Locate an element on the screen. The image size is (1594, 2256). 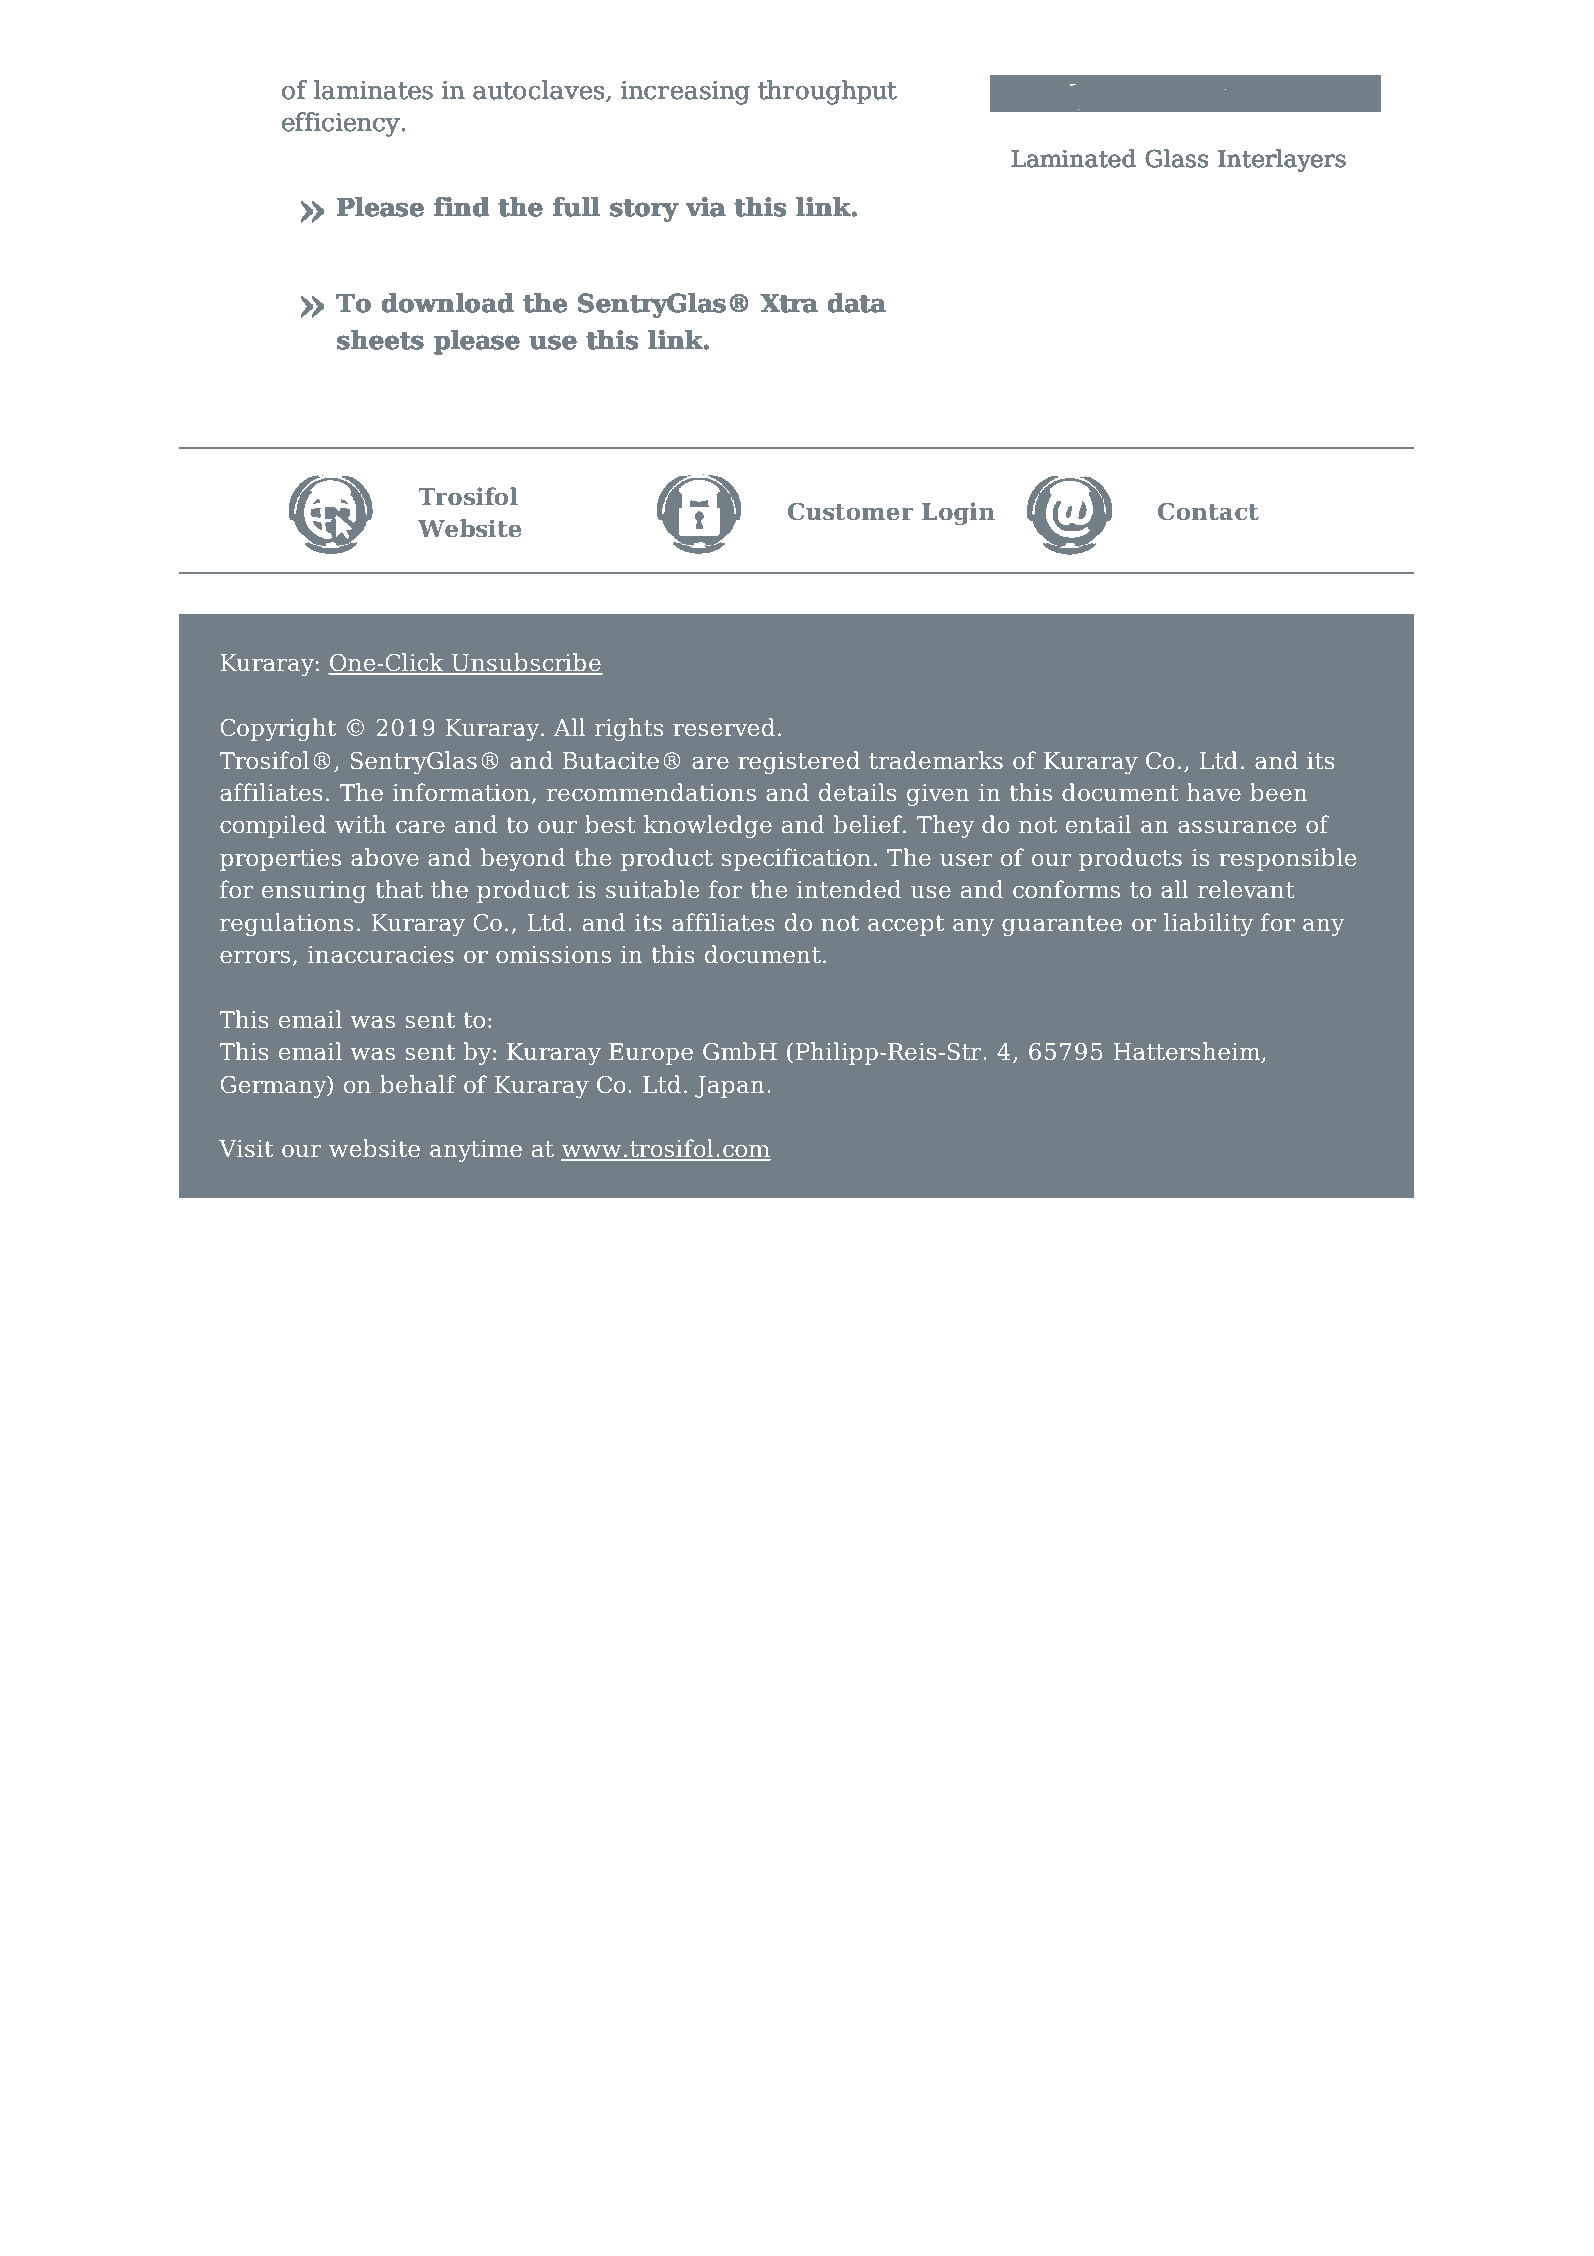
Contact is located at coordinates (1208, 511).
